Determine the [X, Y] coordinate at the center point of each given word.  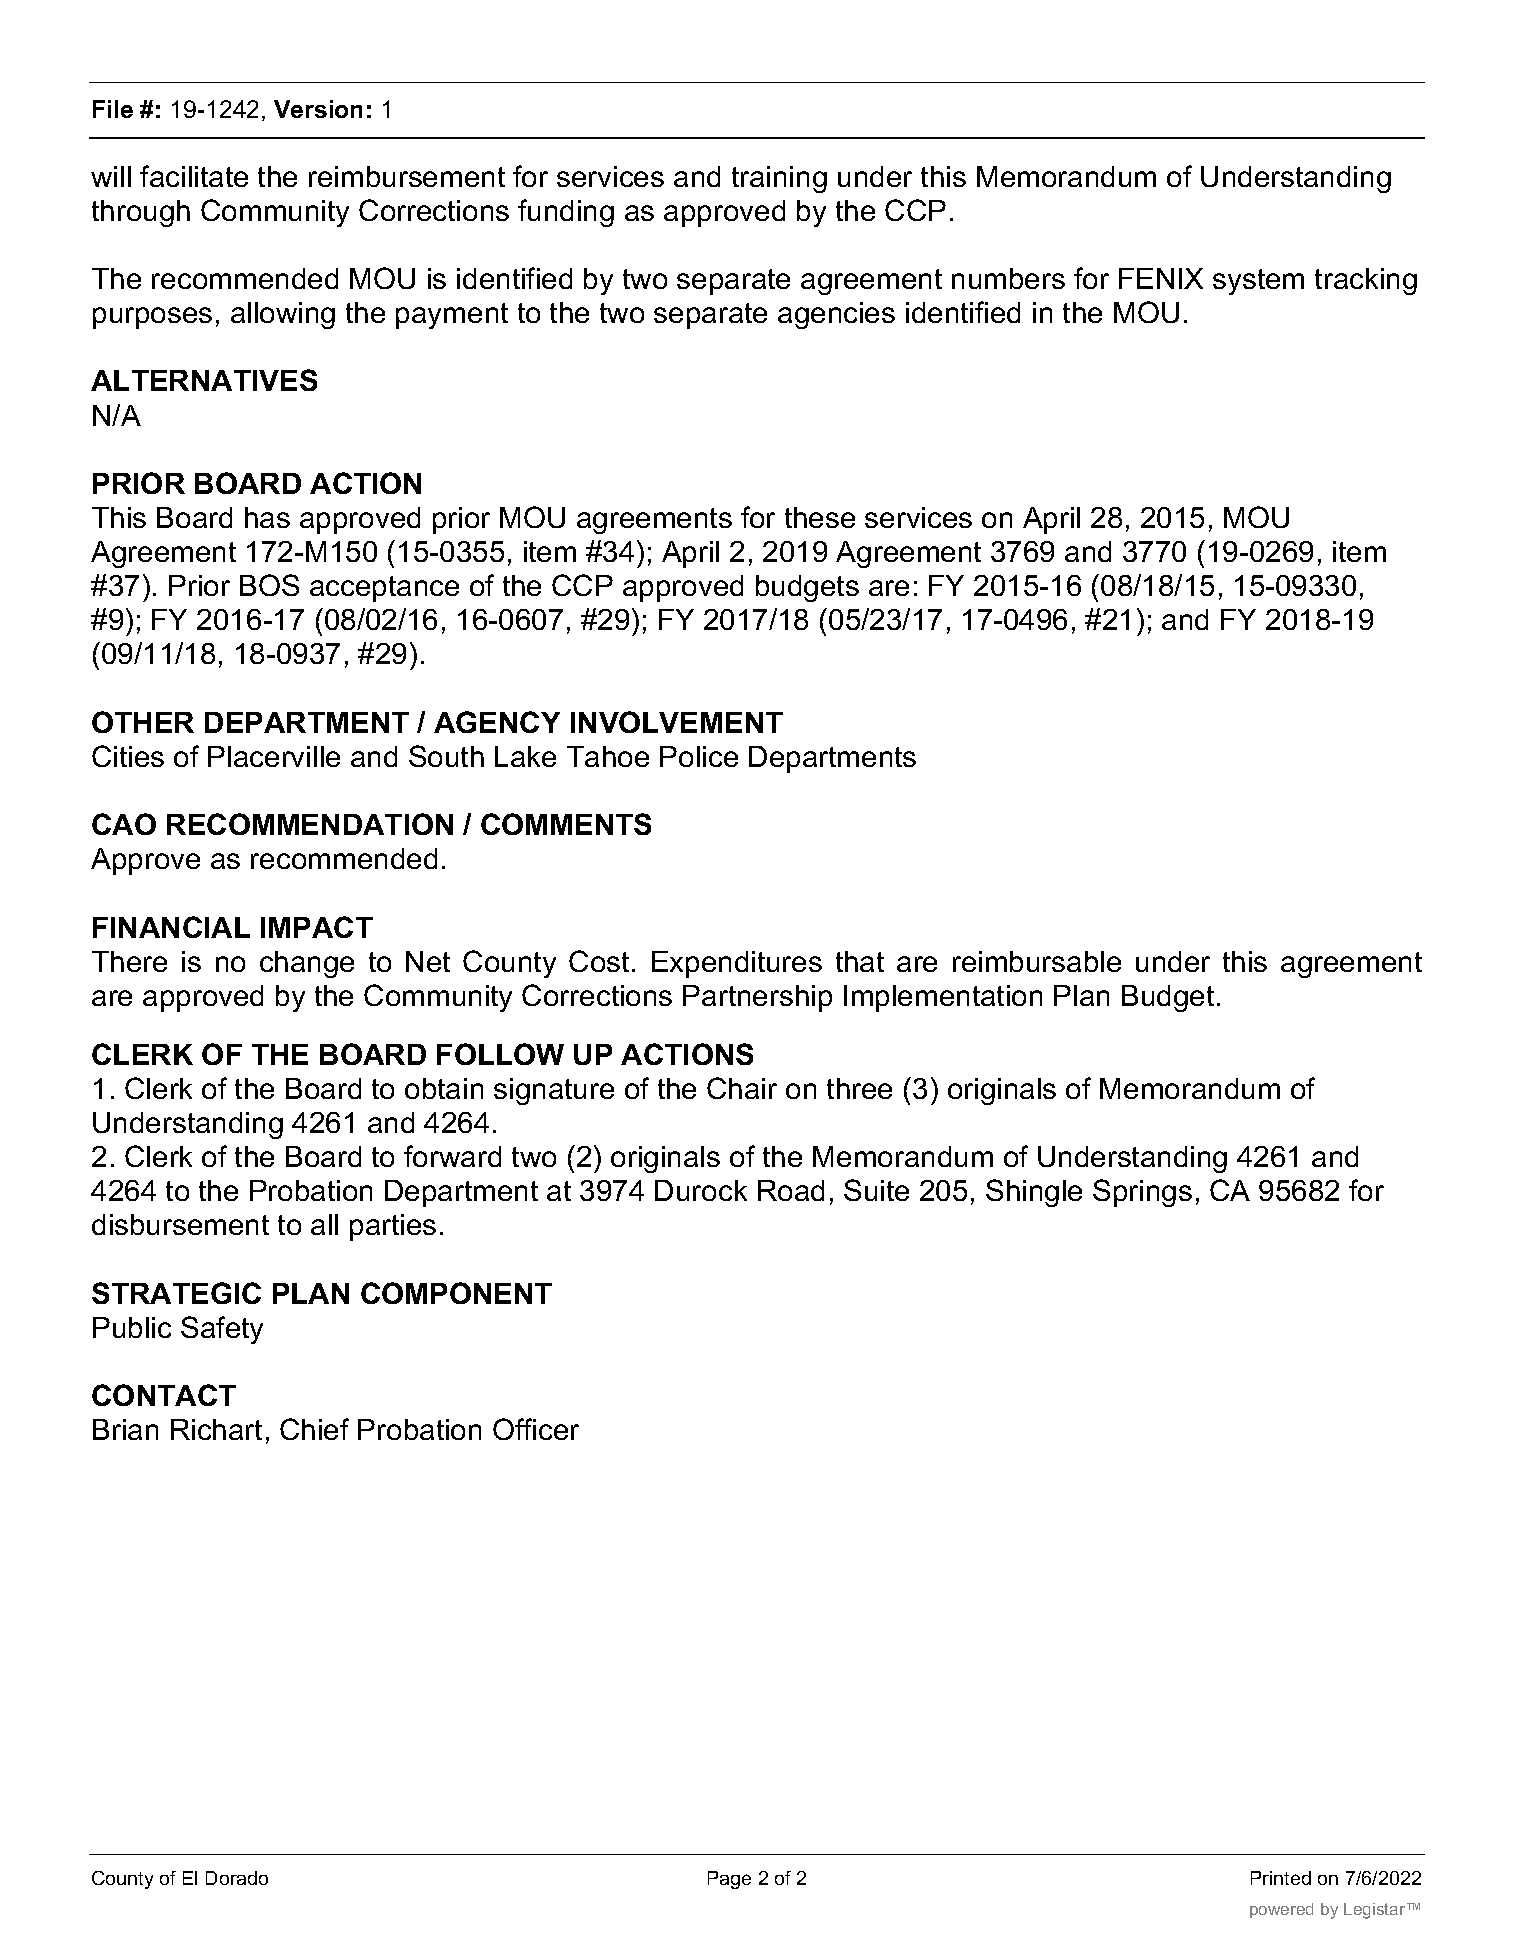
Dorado [237, 1878]
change [307, 964]
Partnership [757, 998]
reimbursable [1037, 961]
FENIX [1161, 278]
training [779, 179]
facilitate [194, 176]
